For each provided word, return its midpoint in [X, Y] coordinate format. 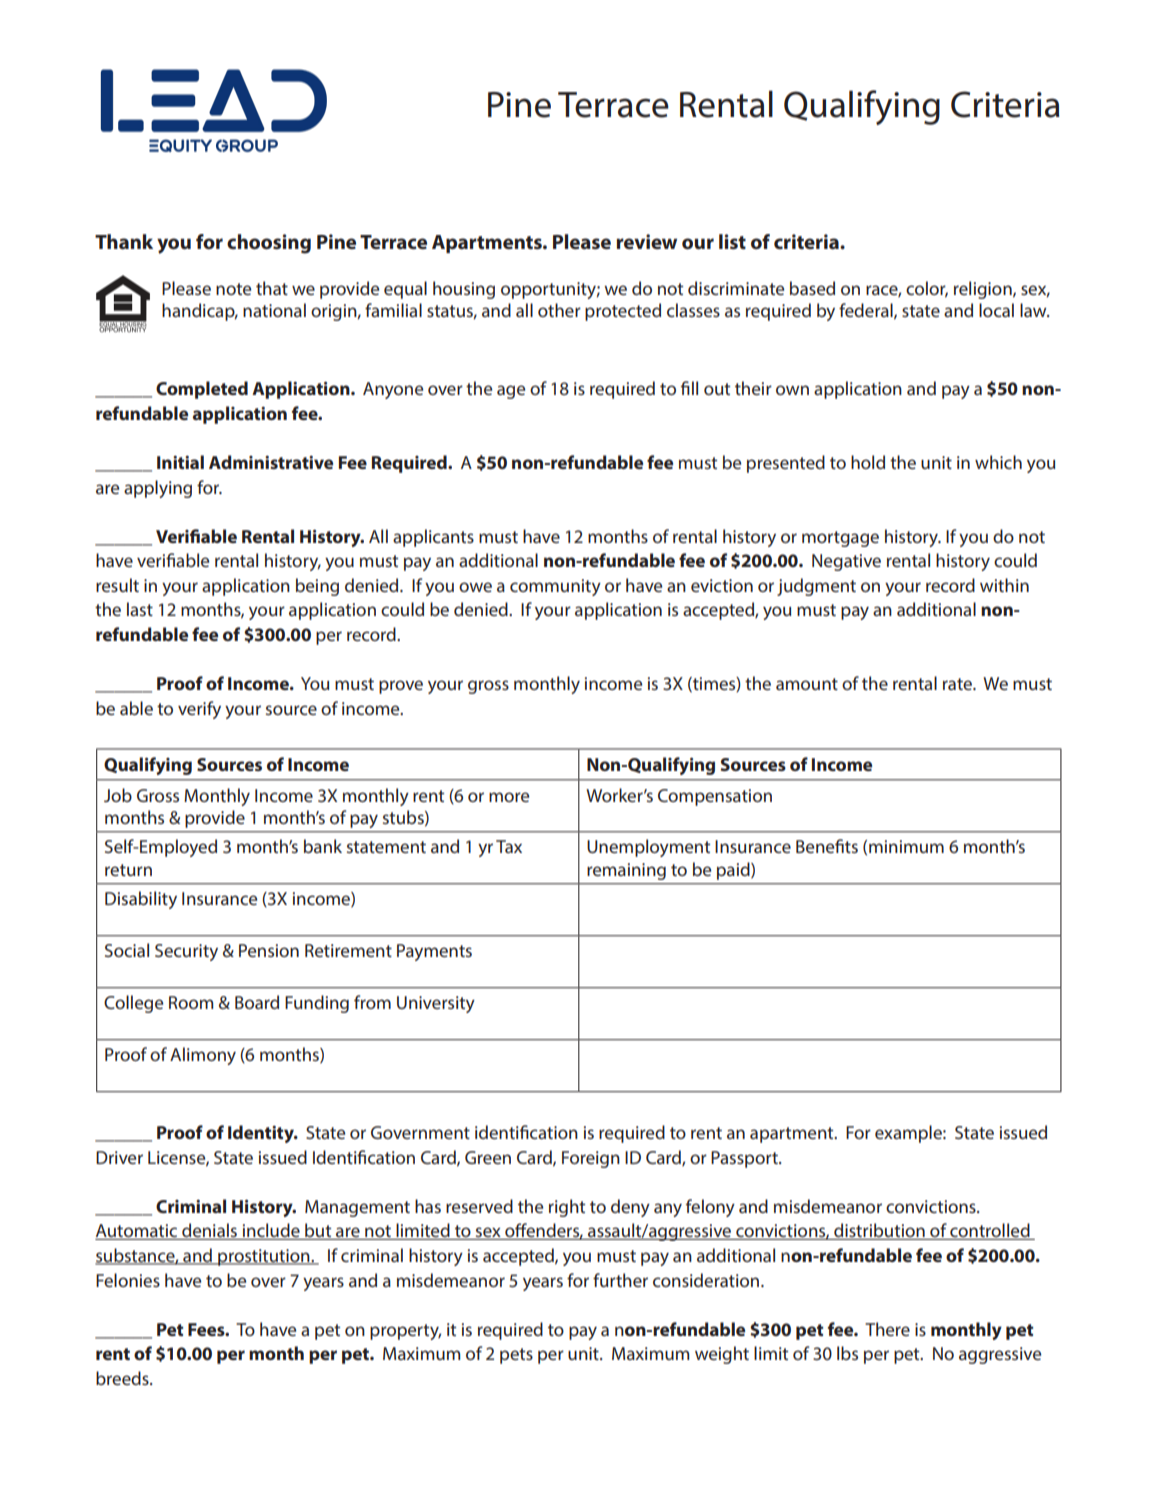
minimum [906, 846]
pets [516, 1356]
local [996, 310]
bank [323, 846]
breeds [123, 1378]
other [559, 310]
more [509, 797]
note [233, 289]
